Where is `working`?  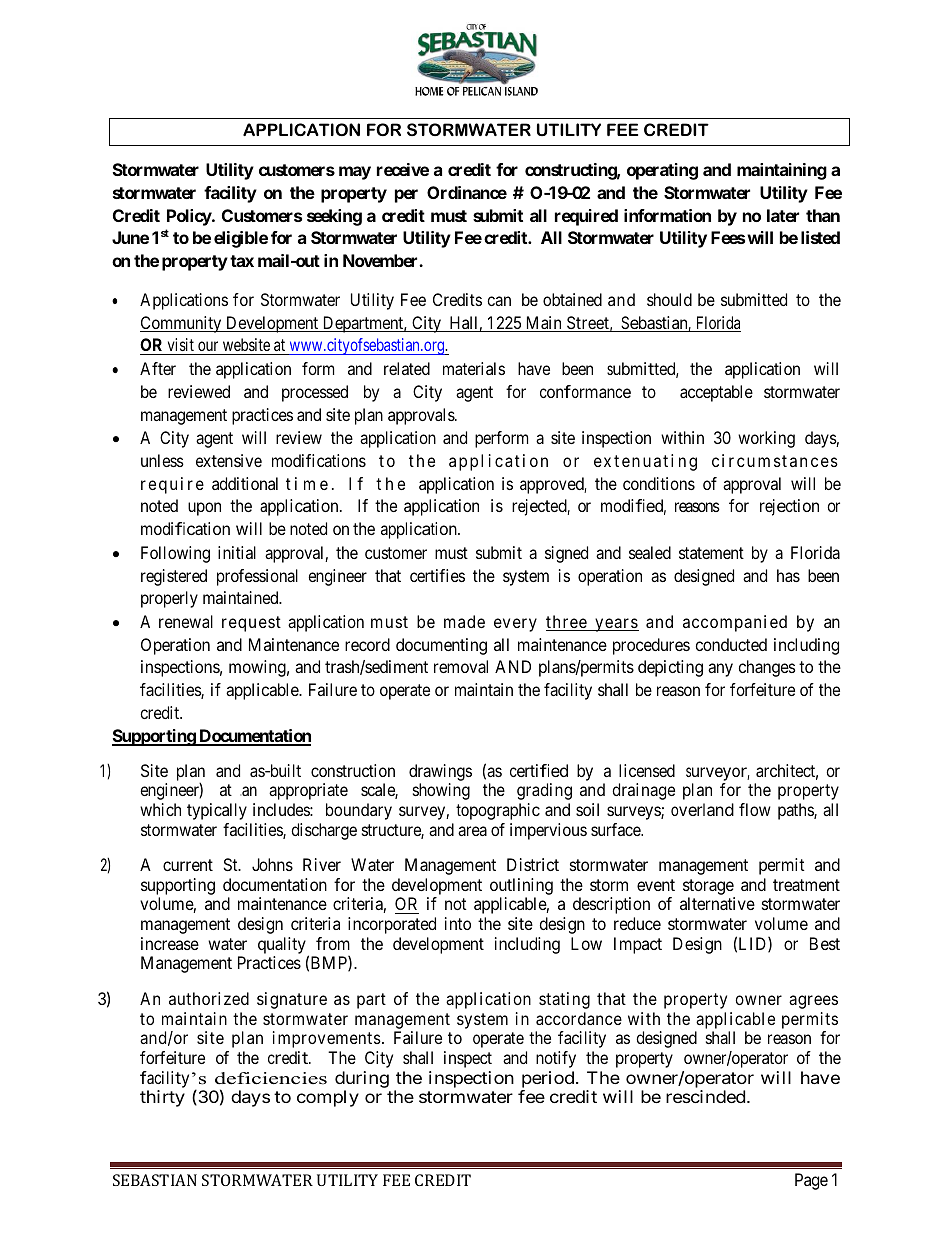
working is located at coordinates (766, 439).
